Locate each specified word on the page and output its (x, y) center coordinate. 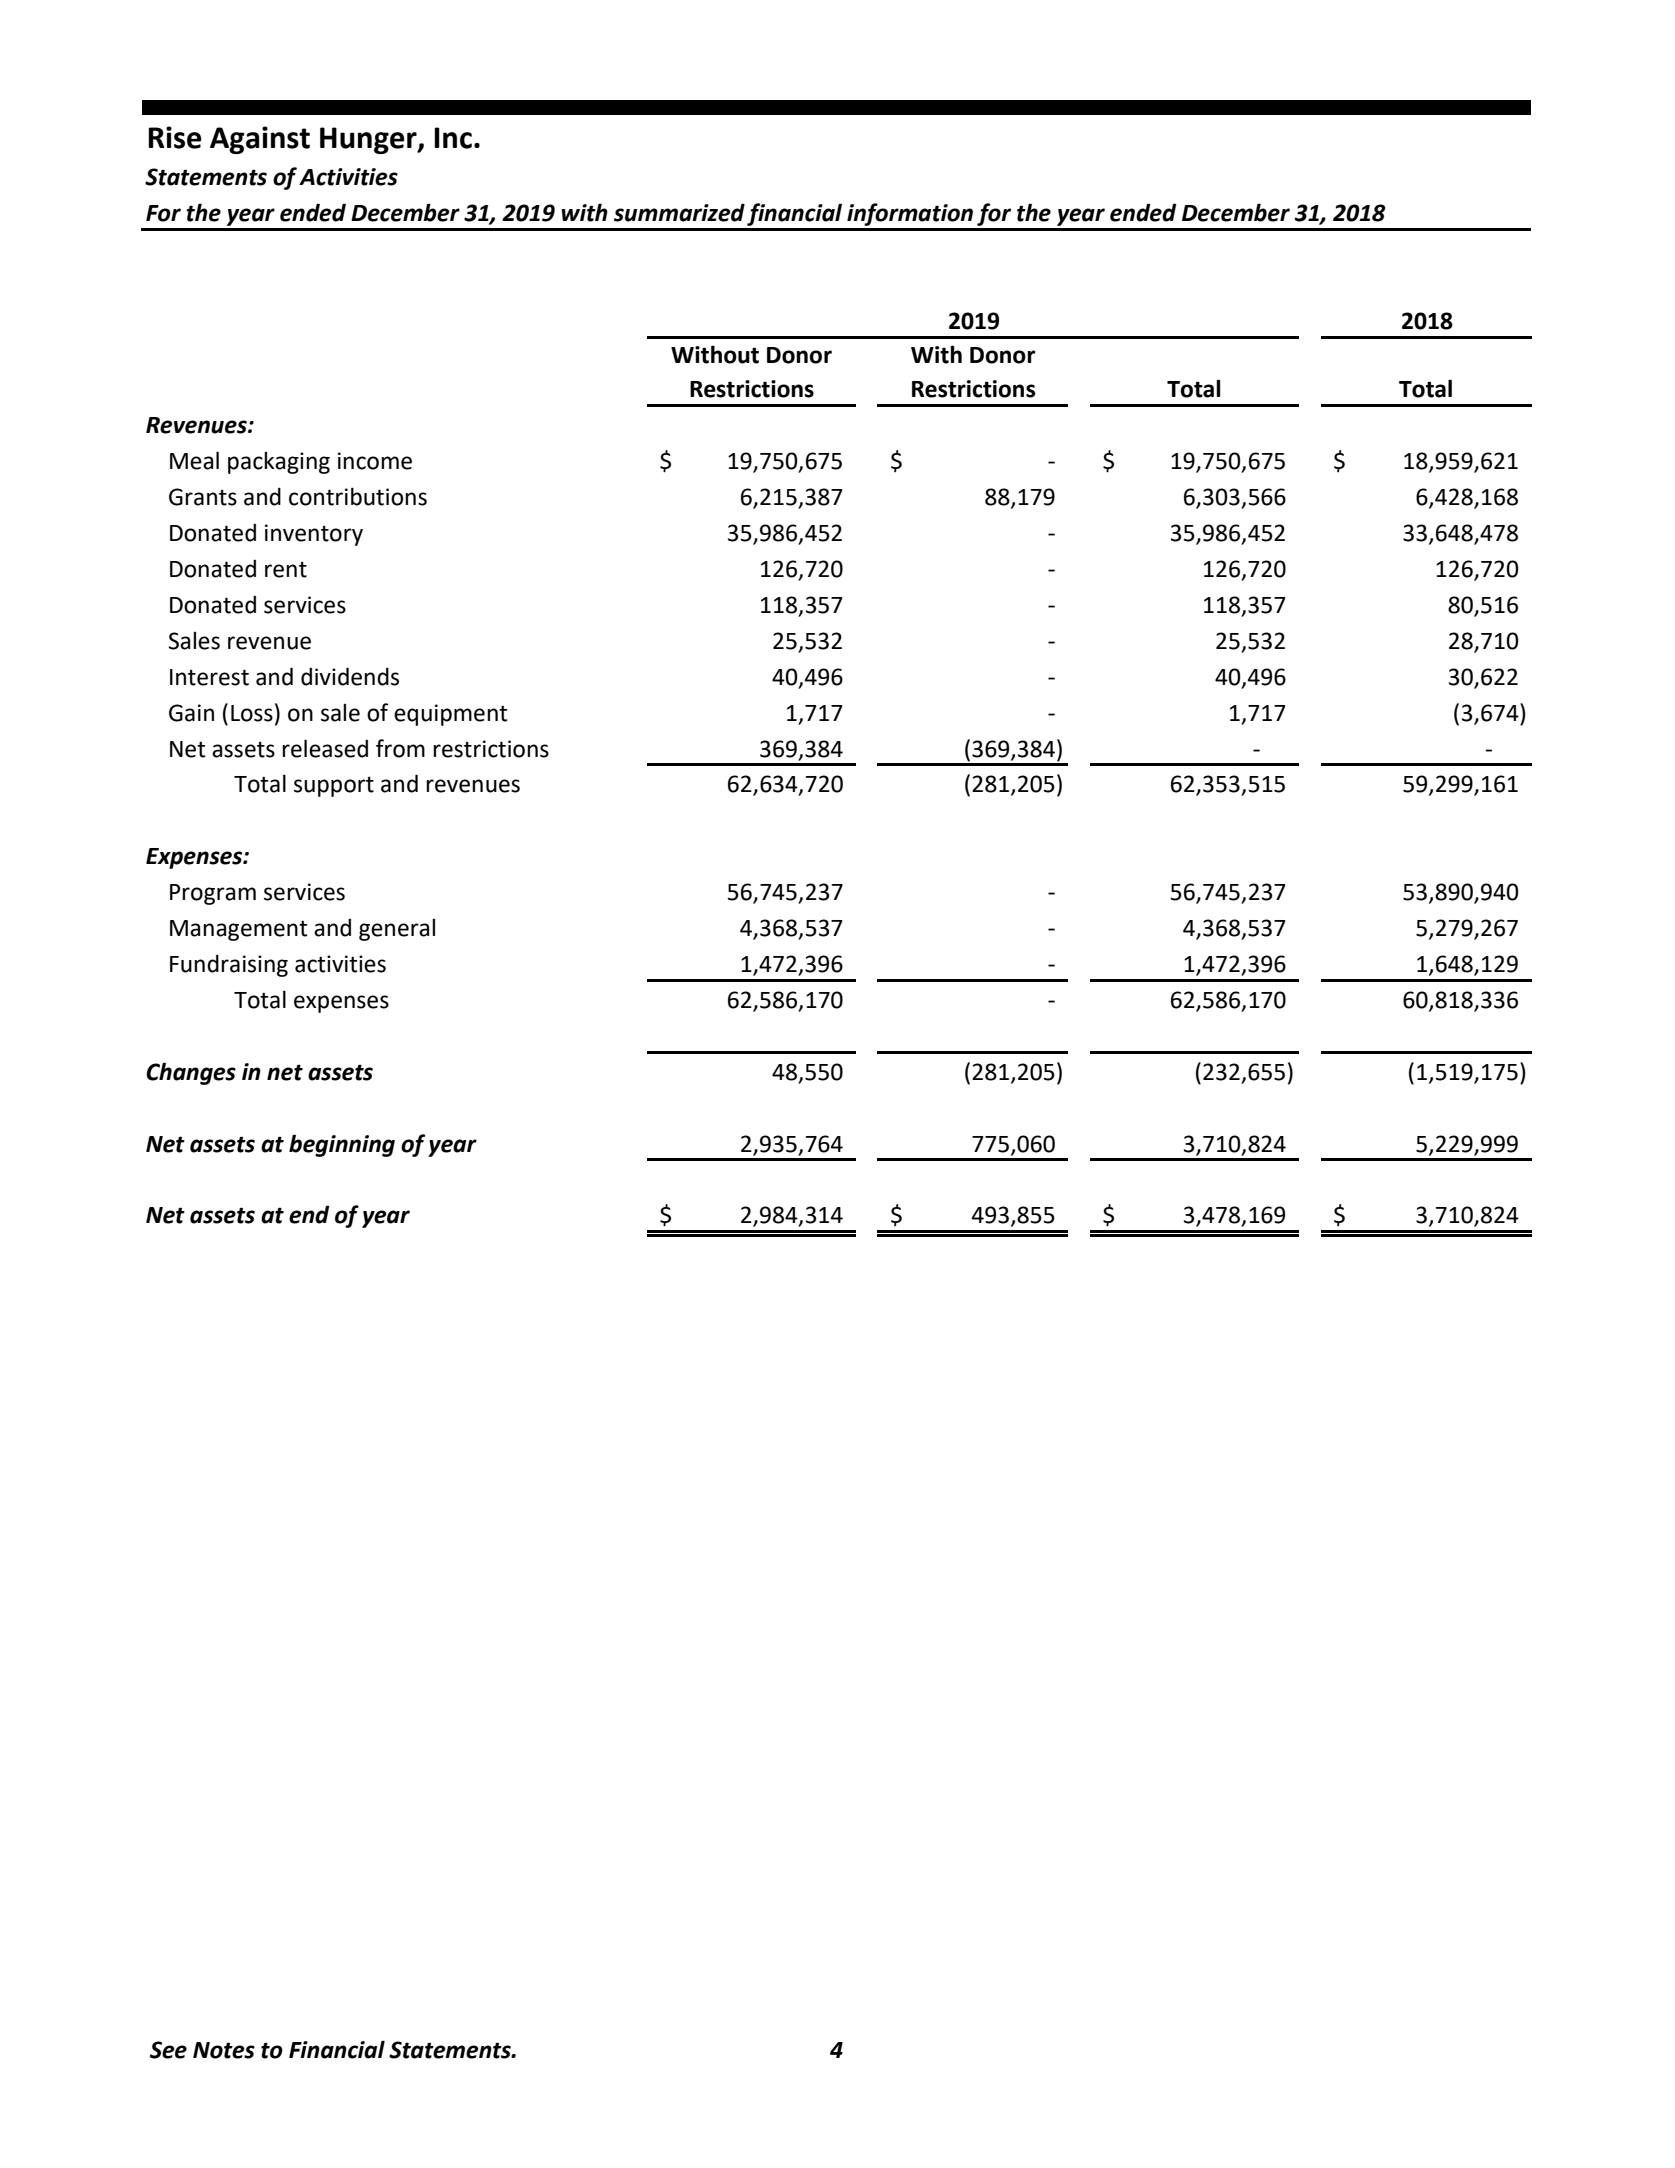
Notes (224, 2050)
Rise (175, 137)
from (400, 748)
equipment (450, 715)
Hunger (369, 140)
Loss (252, 713)
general (397, 930)
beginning (342, 1145)
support (334, 787)
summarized (679, 212)
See (168, 2050)
